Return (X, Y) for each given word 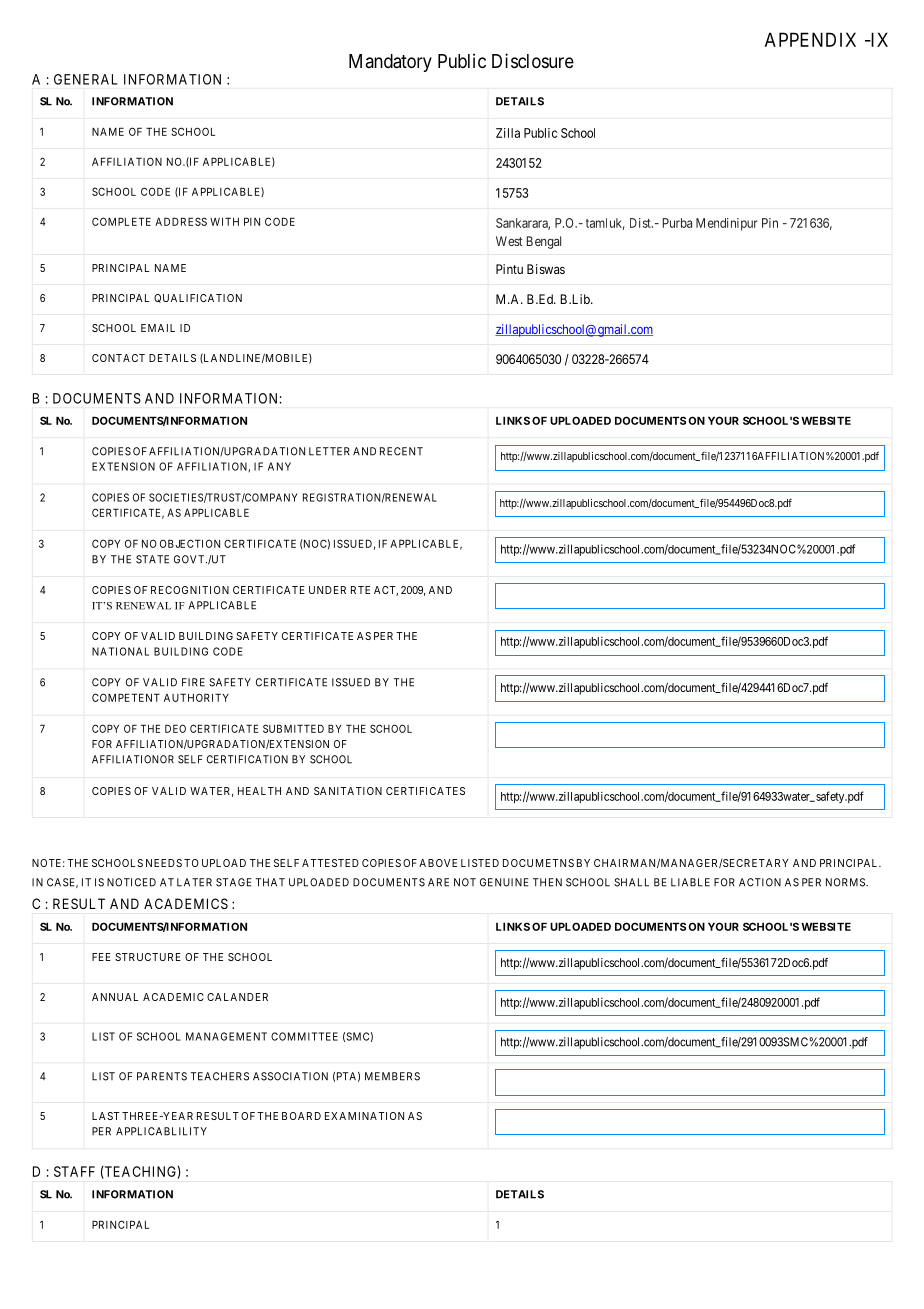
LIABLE (690, 882)
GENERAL (85, 79)
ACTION (760, 882)
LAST (106, 1116)
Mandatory (390, 63)
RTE (360, 590)
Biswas (546, 269)
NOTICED (131, 882)
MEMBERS (392, 1076)
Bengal (544, 242)
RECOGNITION (190, 590)
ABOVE (438, 863)
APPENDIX (810, 39)
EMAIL (158, 328)
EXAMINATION (364, 1116)
